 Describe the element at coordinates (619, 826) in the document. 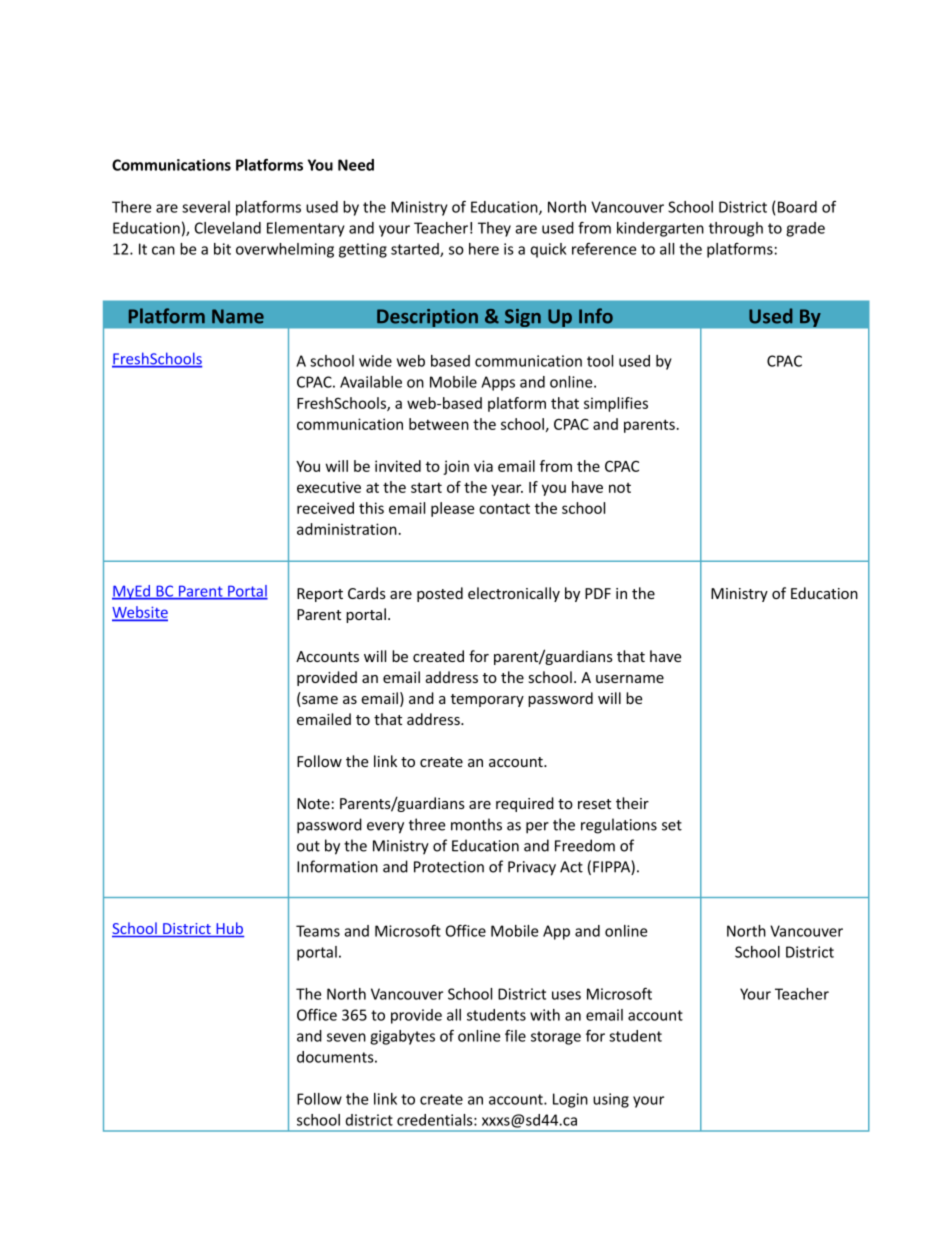

I see `regulations` at that location.
